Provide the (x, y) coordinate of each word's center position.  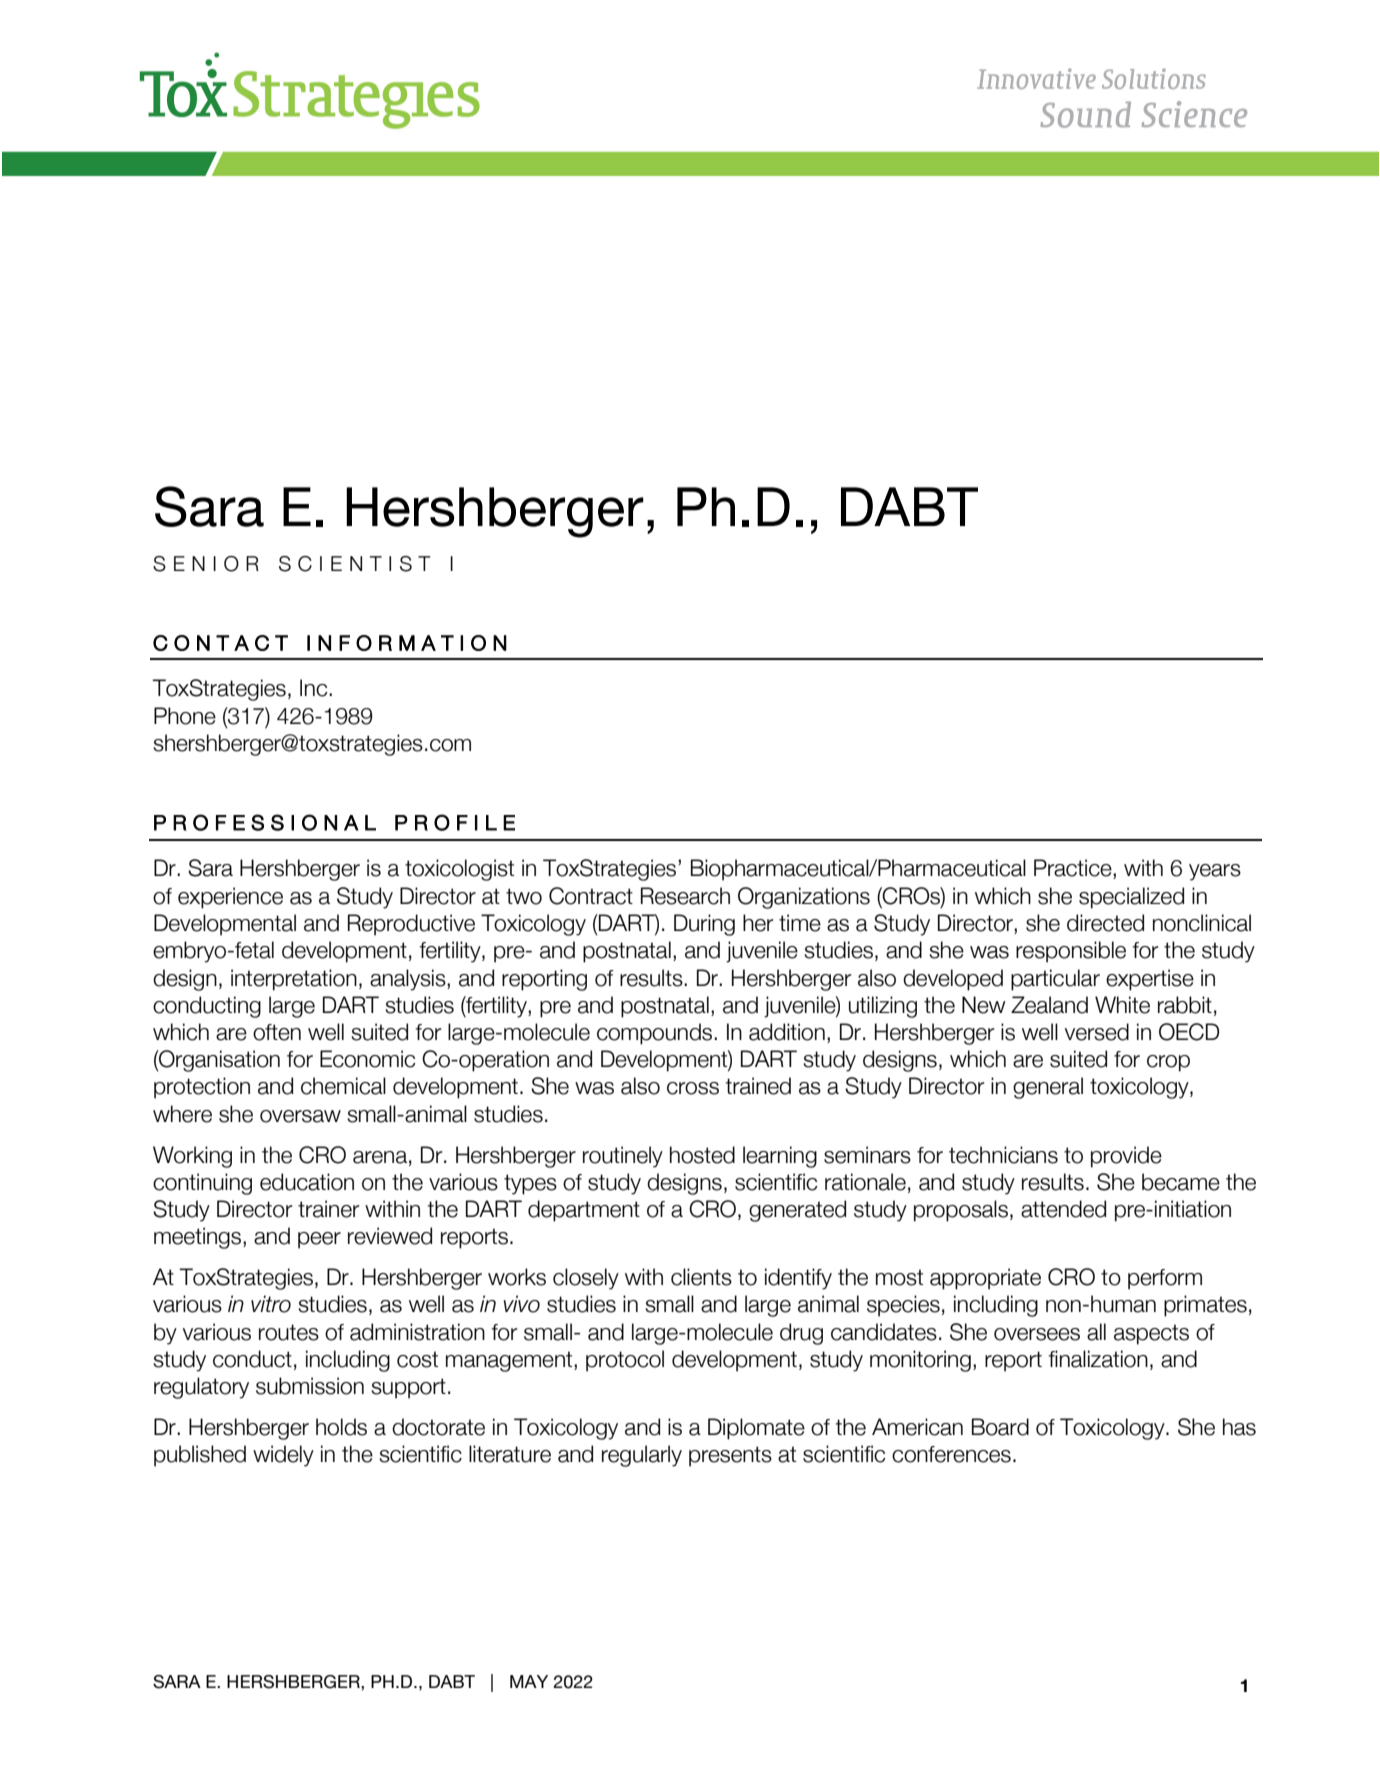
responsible (1071, 952)
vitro (271, 1304)
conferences (951, 1454)
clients (701, 1277)
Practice (1074, 869)
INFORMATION (407, 643)
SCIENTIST (355, 564)
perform (1165, 1279)
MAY (529, 1681)
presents (730, 1456)
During (704, 925)
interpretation (294, 980)
